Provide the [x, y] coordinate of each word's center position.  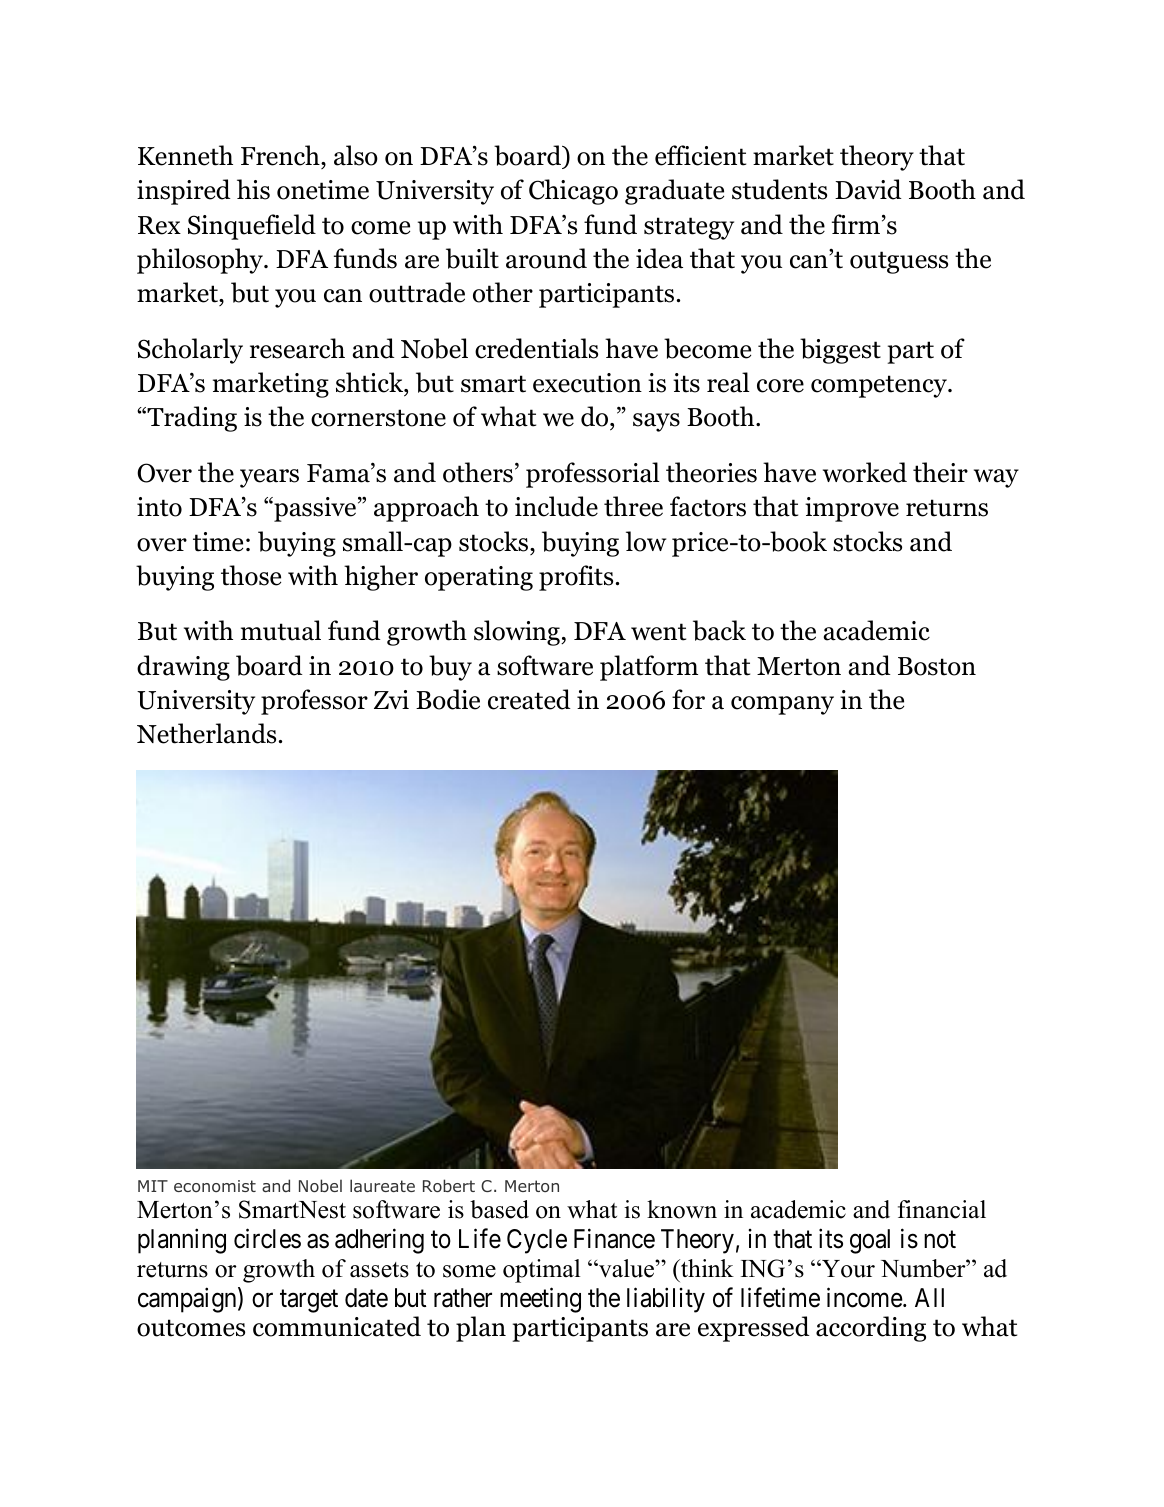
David [868, 189]
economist [215, 1186]
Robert [449, 1185]
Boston [937, 666]
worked [865, 472]
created [529, 699]
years [269, 478]
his [253, 189]
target [309, 1301]
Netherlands [206, 733]
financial [942, 1209]
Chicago [573, 192]
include [556, 506]
